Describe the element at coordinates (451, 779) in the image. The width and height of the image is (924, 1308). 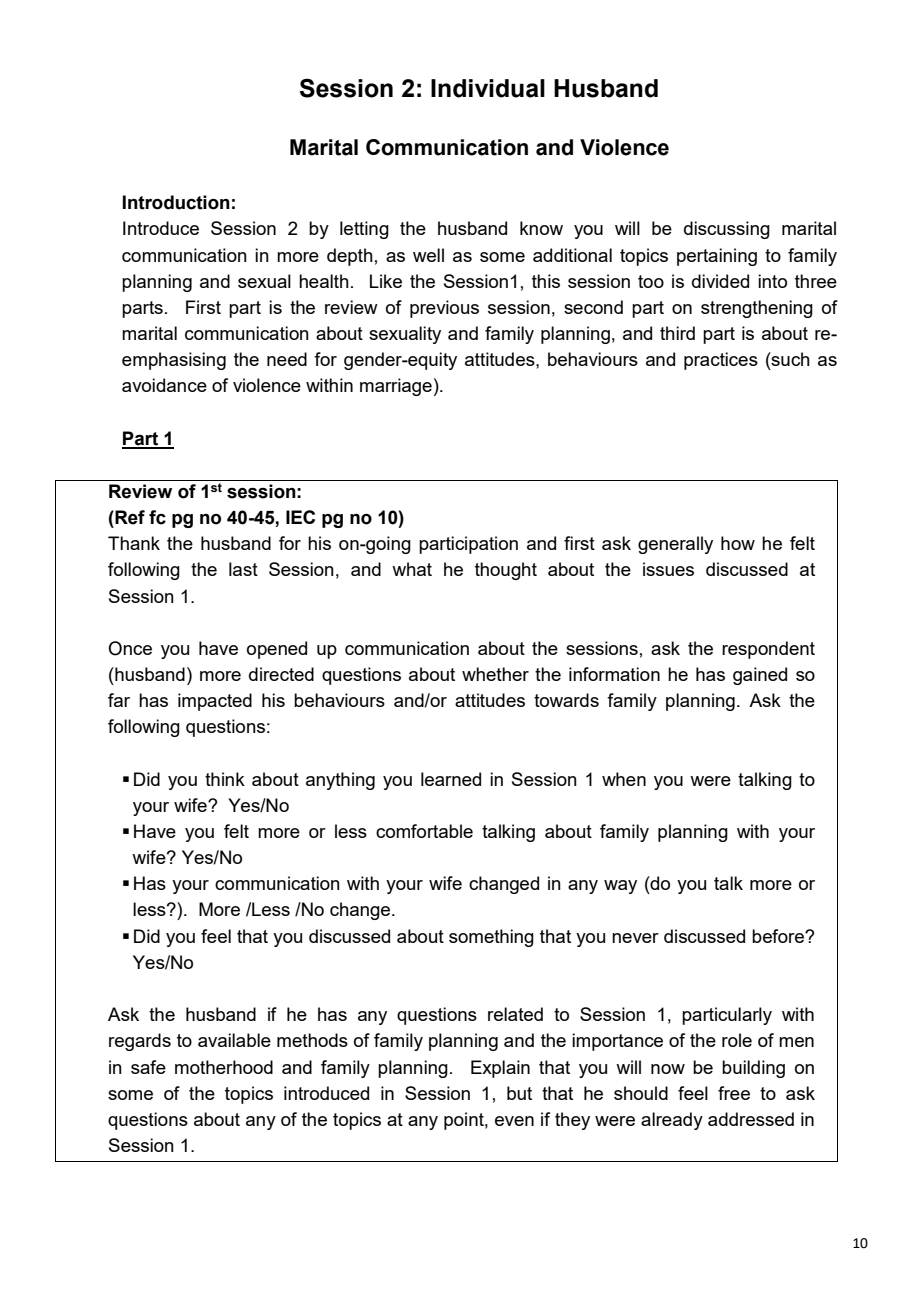
I see `learned` at that location.
